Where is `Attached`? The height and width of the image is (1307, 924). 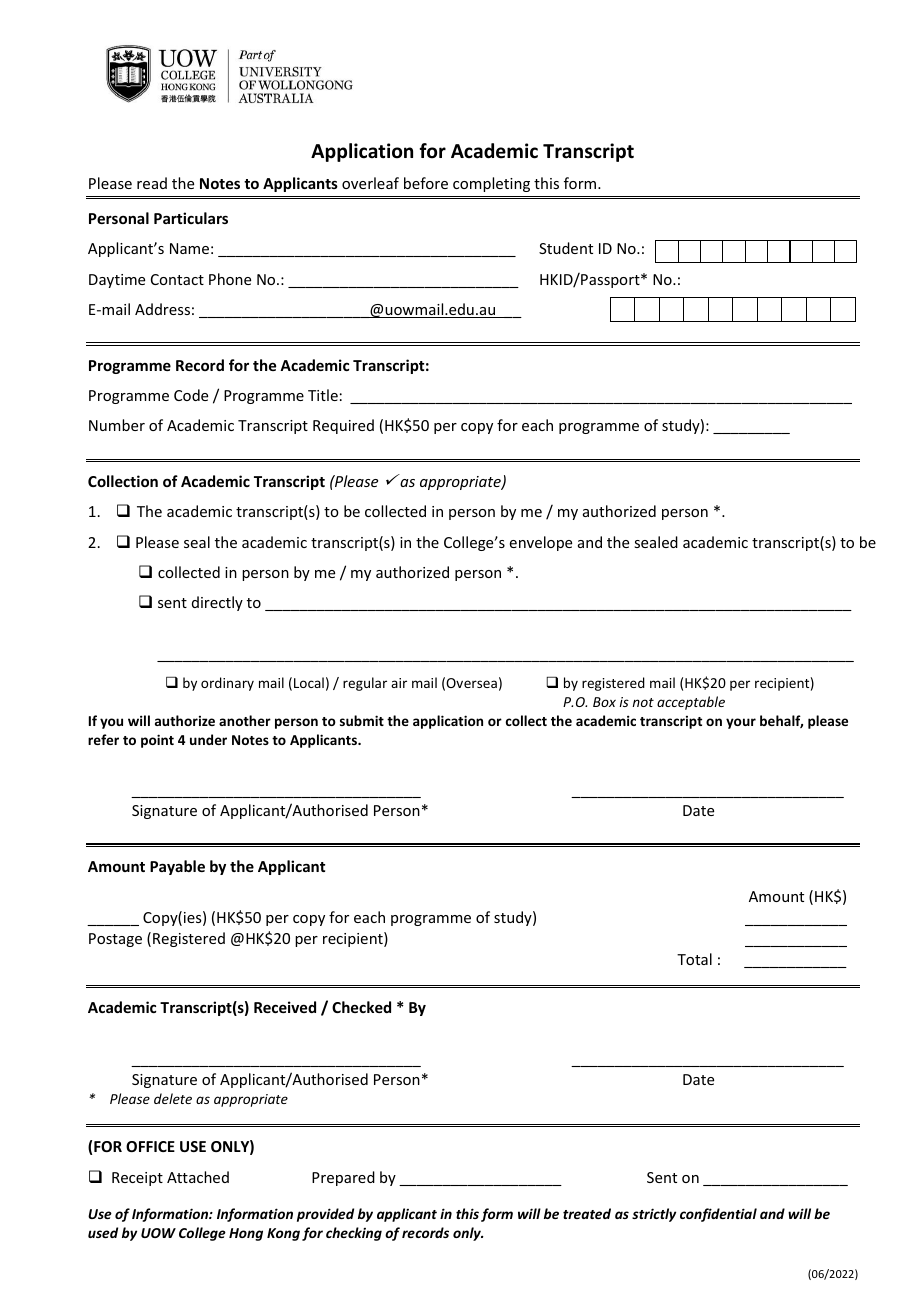 Attached is located at coordinates (198, 1177).
